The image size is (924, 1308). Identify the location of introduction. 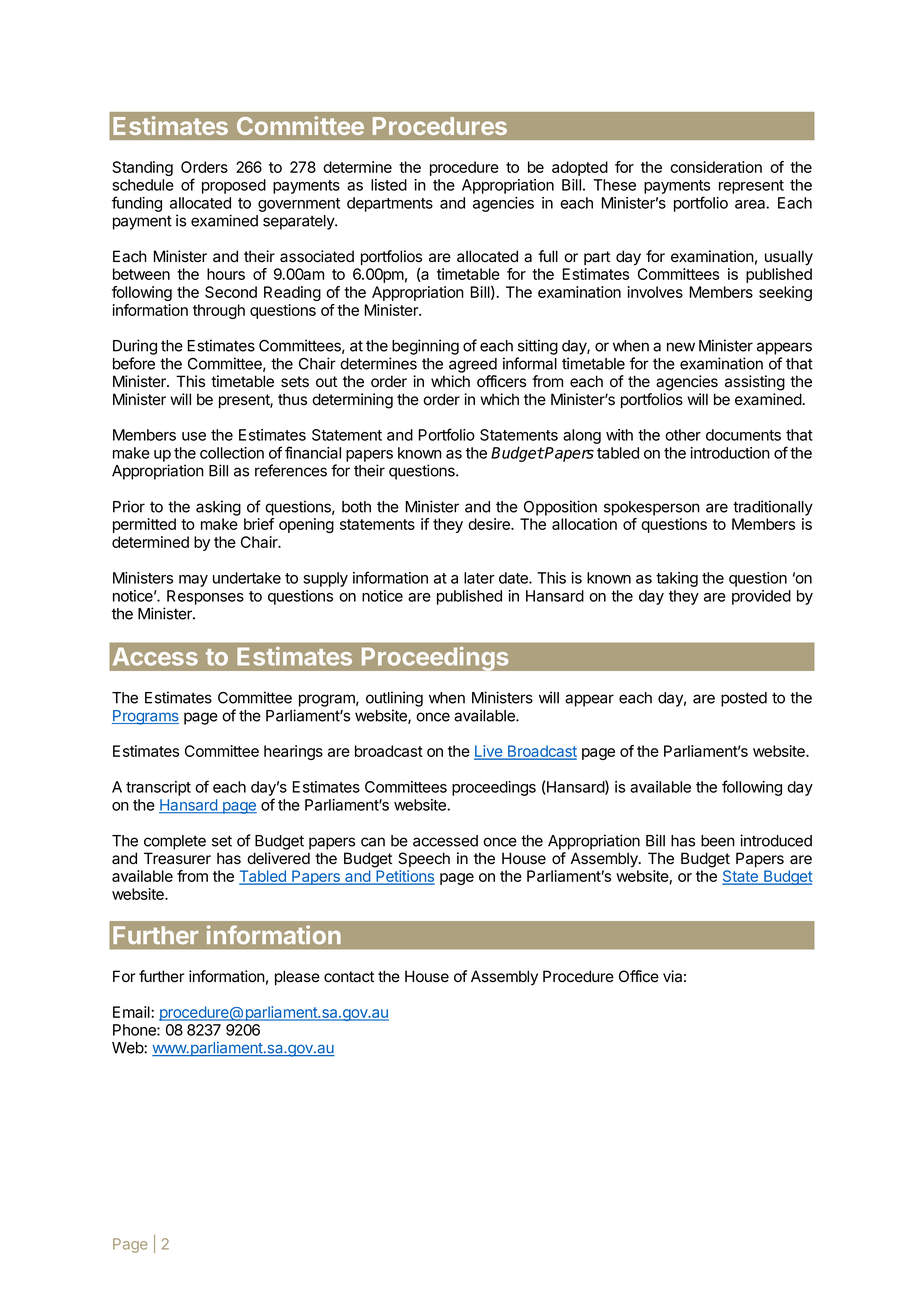
(730, 453).
